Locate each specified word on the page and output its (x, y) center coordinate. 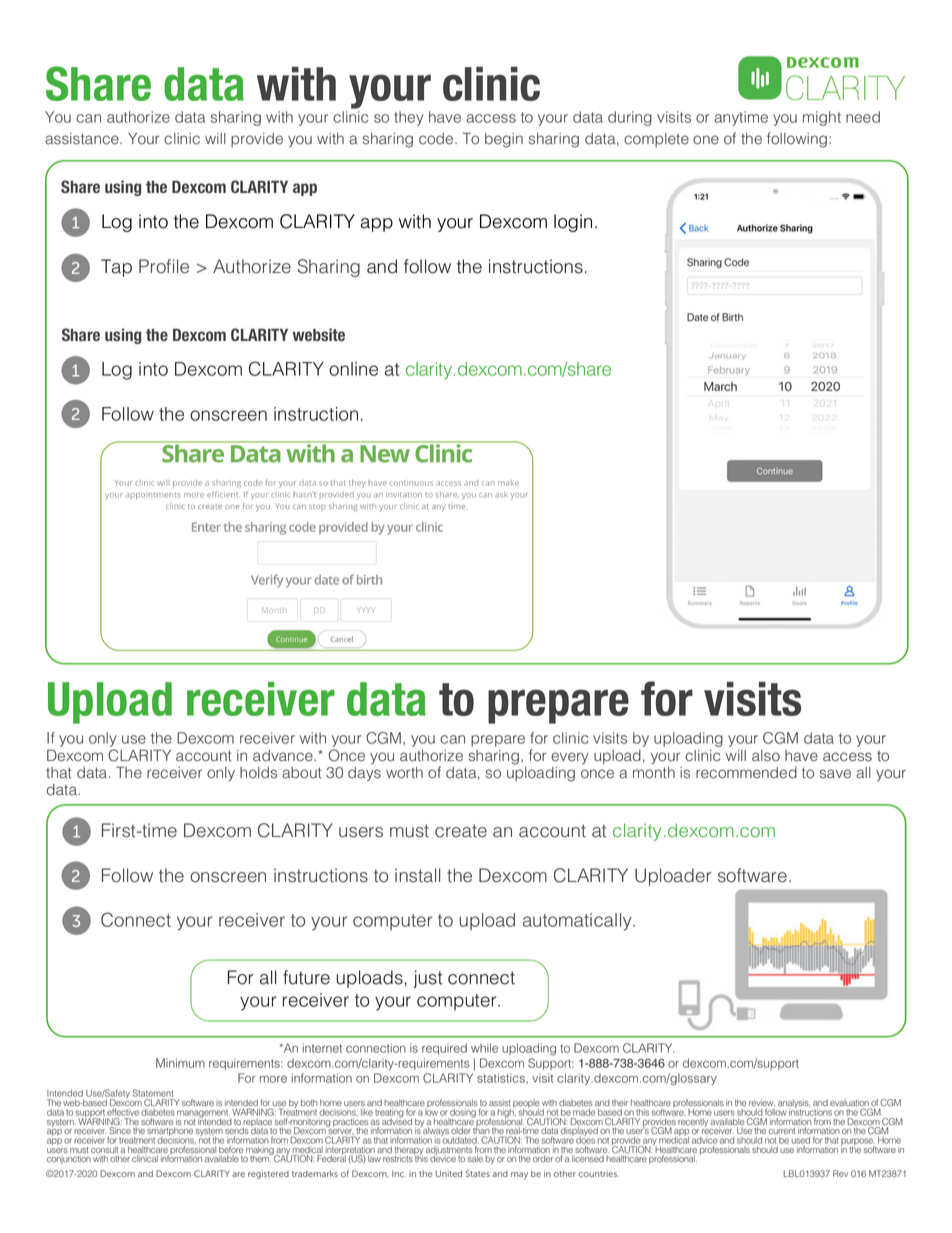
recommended (746, 773)
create (461, 831)
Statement (154, 1094)
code (437, 139)
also (766, 756)
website (318, 334)
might (822, 118)
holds (258, 773)
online (353, 369)
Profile (164, 266)
